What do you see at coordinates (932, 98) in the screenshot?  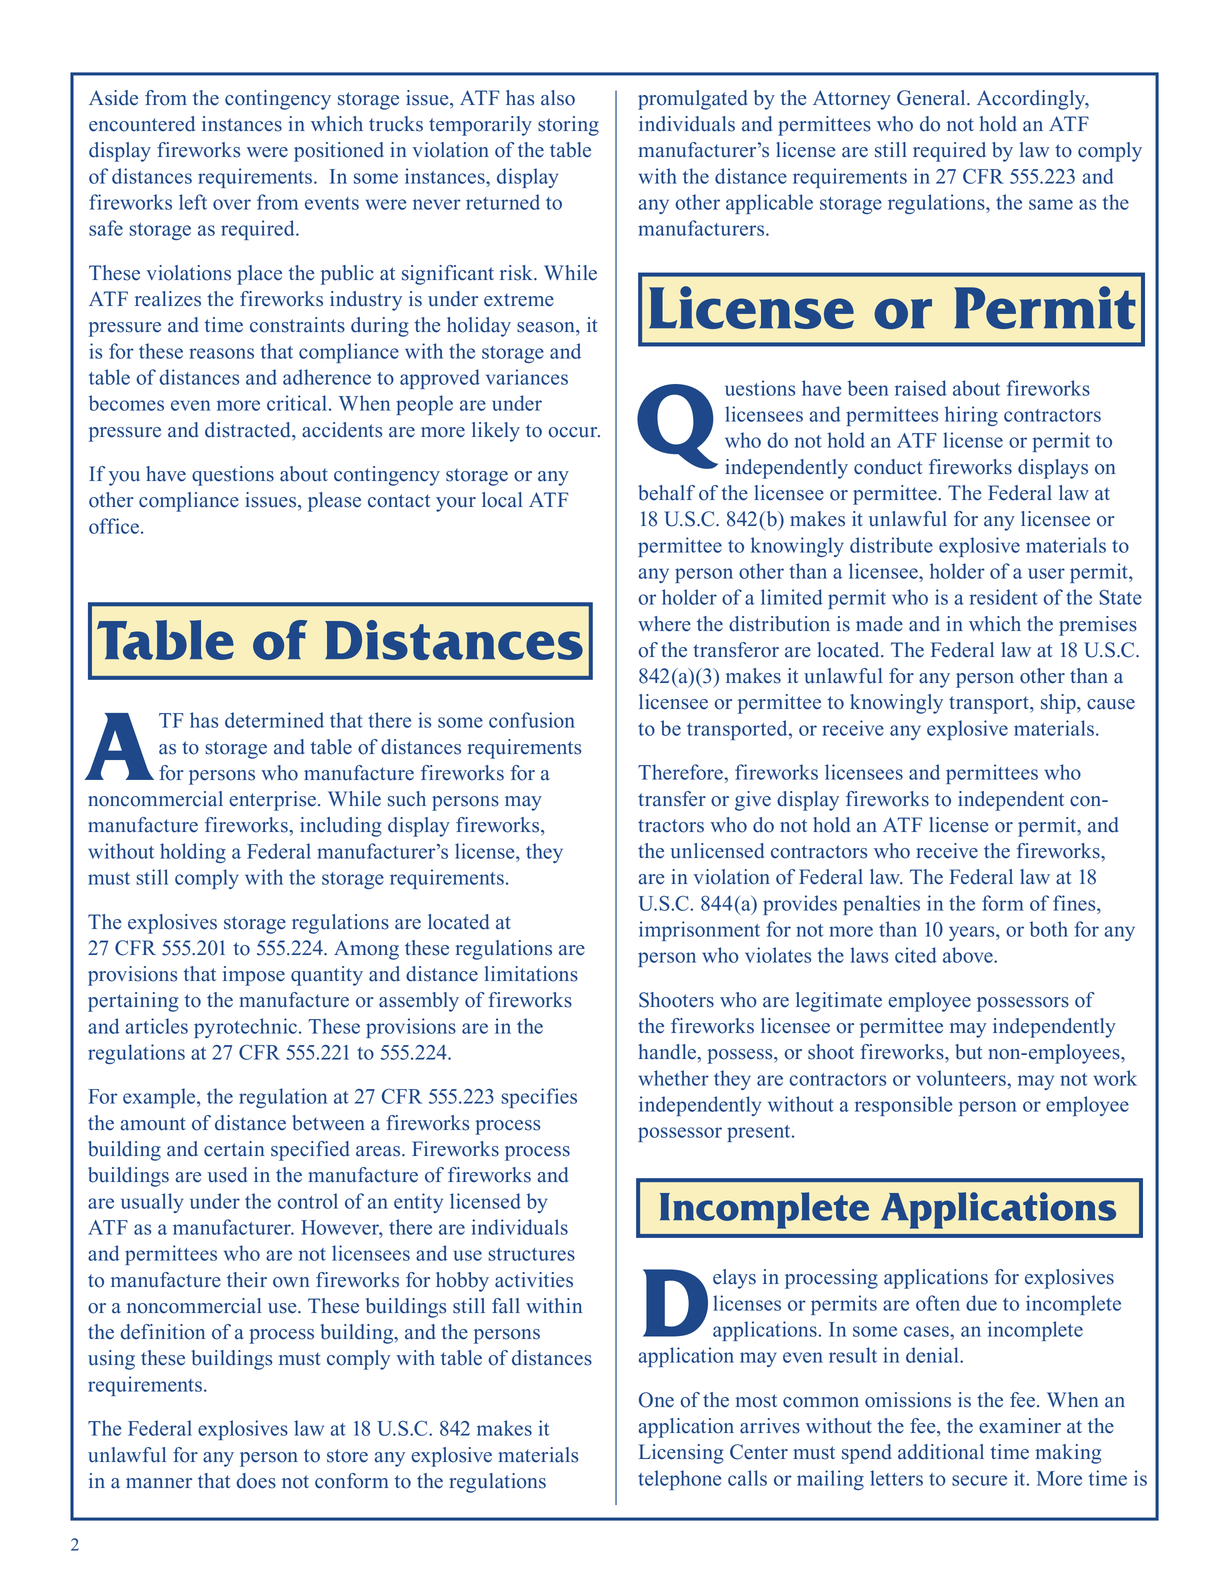 I see `General` at bounding box center [932, 98].
